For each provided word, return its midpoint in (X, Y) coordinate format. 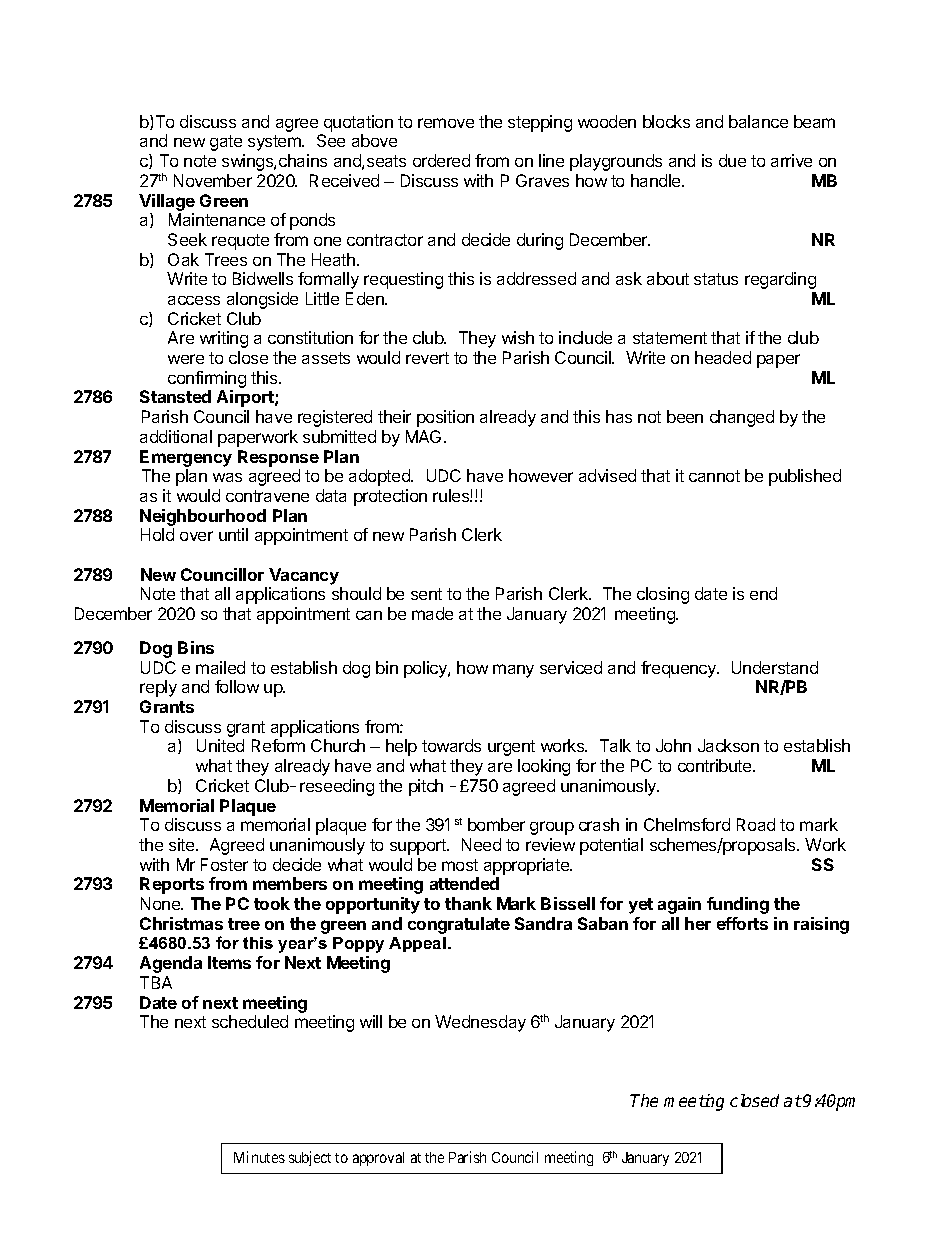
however (541, 475)
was (227, 477)
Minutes (259, 1157)
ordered (441, 160)
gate (226, 143)
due (732, 160)
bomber (496, 824)
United (220, 745)
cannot (714, 476)
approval (378, 1159)
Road (756, 824)
